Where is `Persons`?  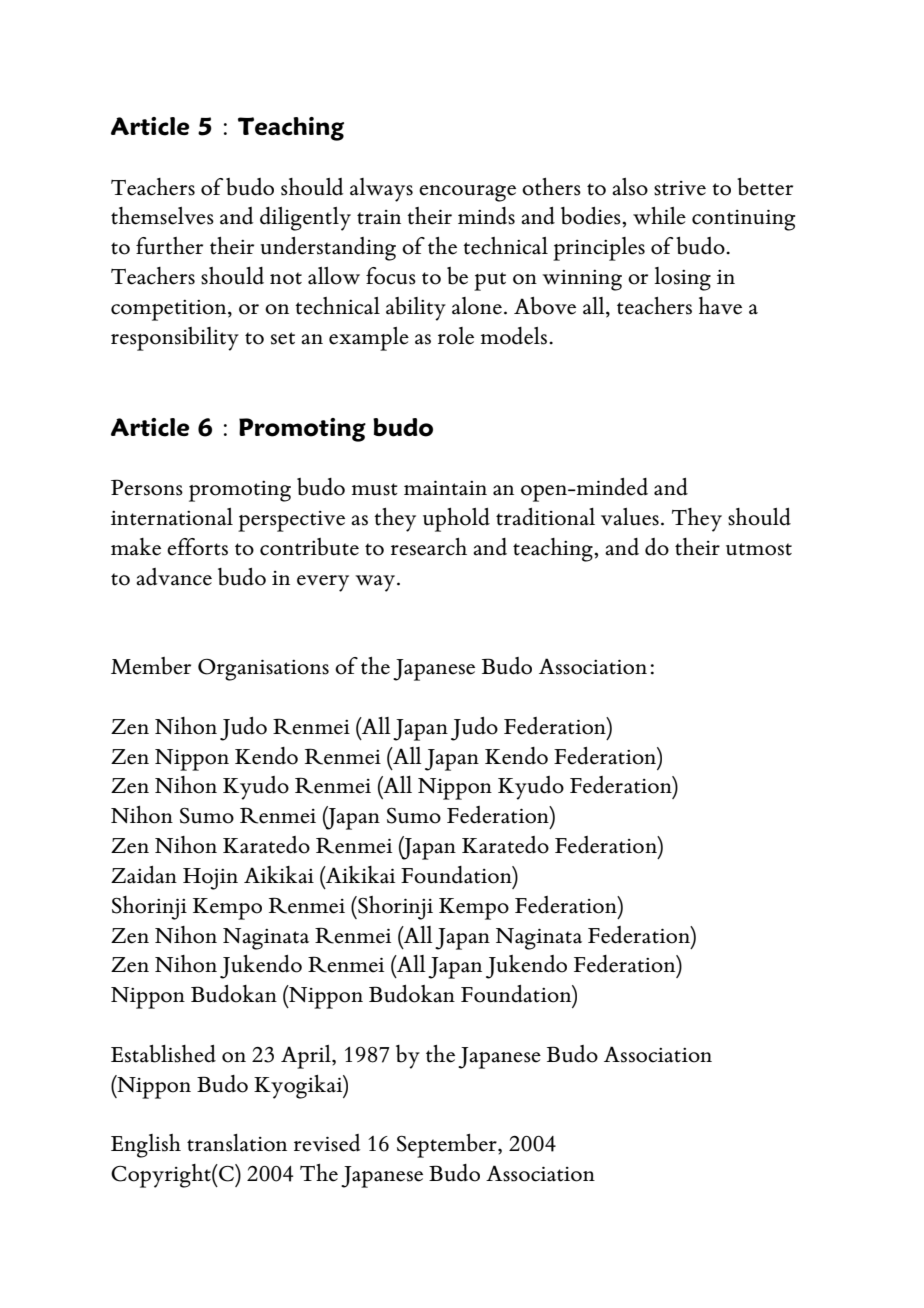 Persons is located at coordinates (147, 487).
